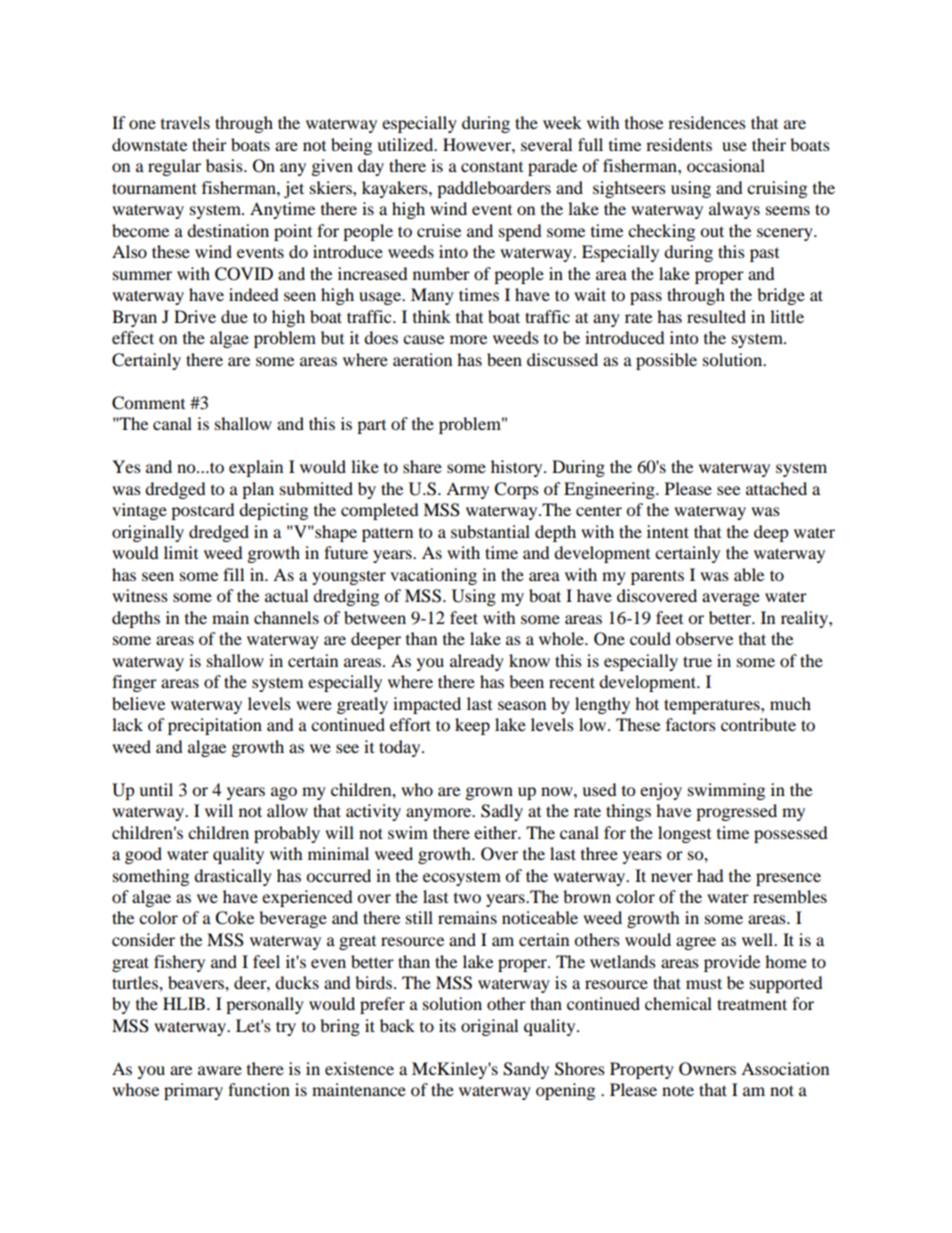 This image has width=952, height=1233. Describe the element at coordinates (225, 165) in the image. I see `basis` at that location.
